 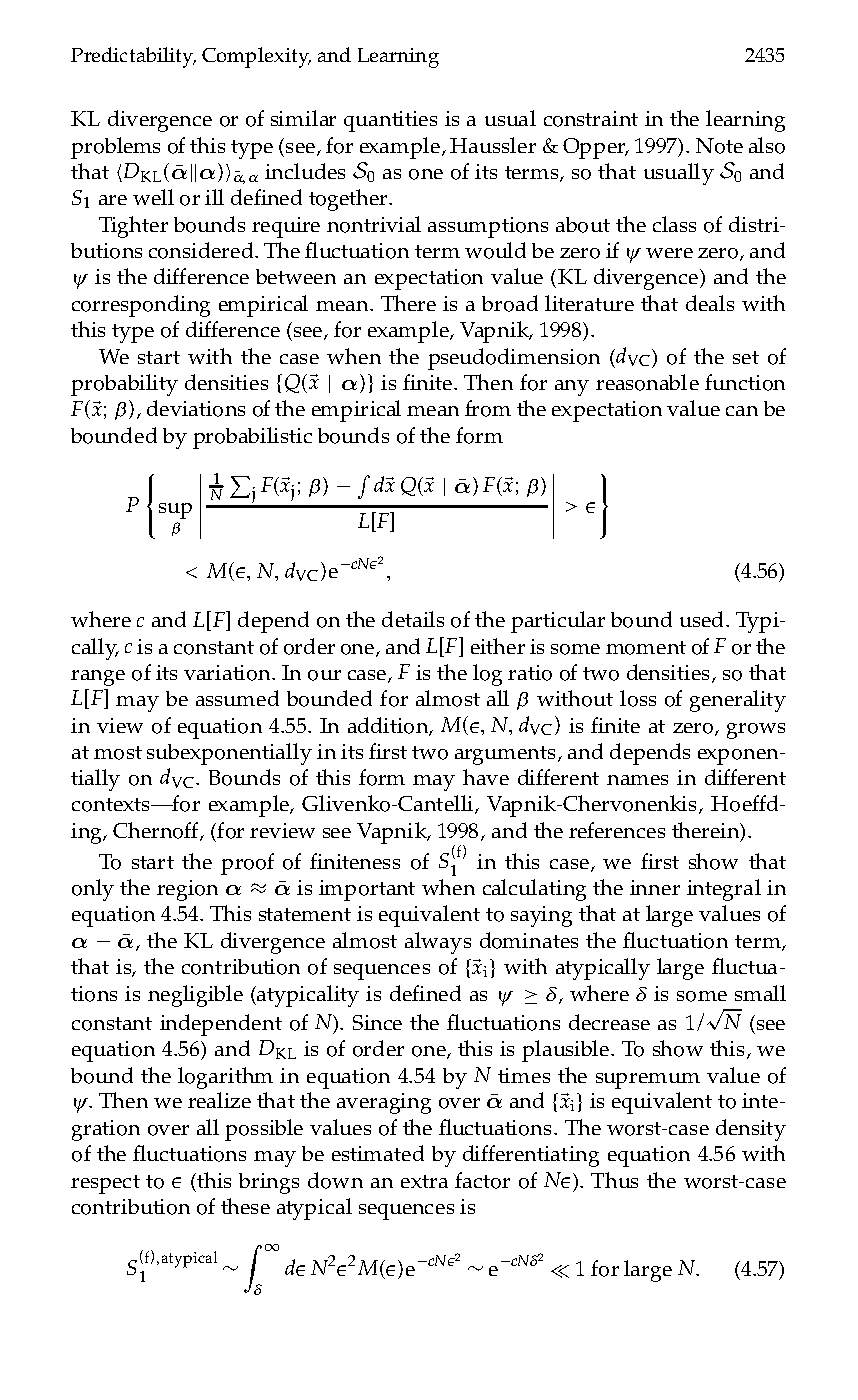 I want to click on extra, so click(x=424, y=1181).
